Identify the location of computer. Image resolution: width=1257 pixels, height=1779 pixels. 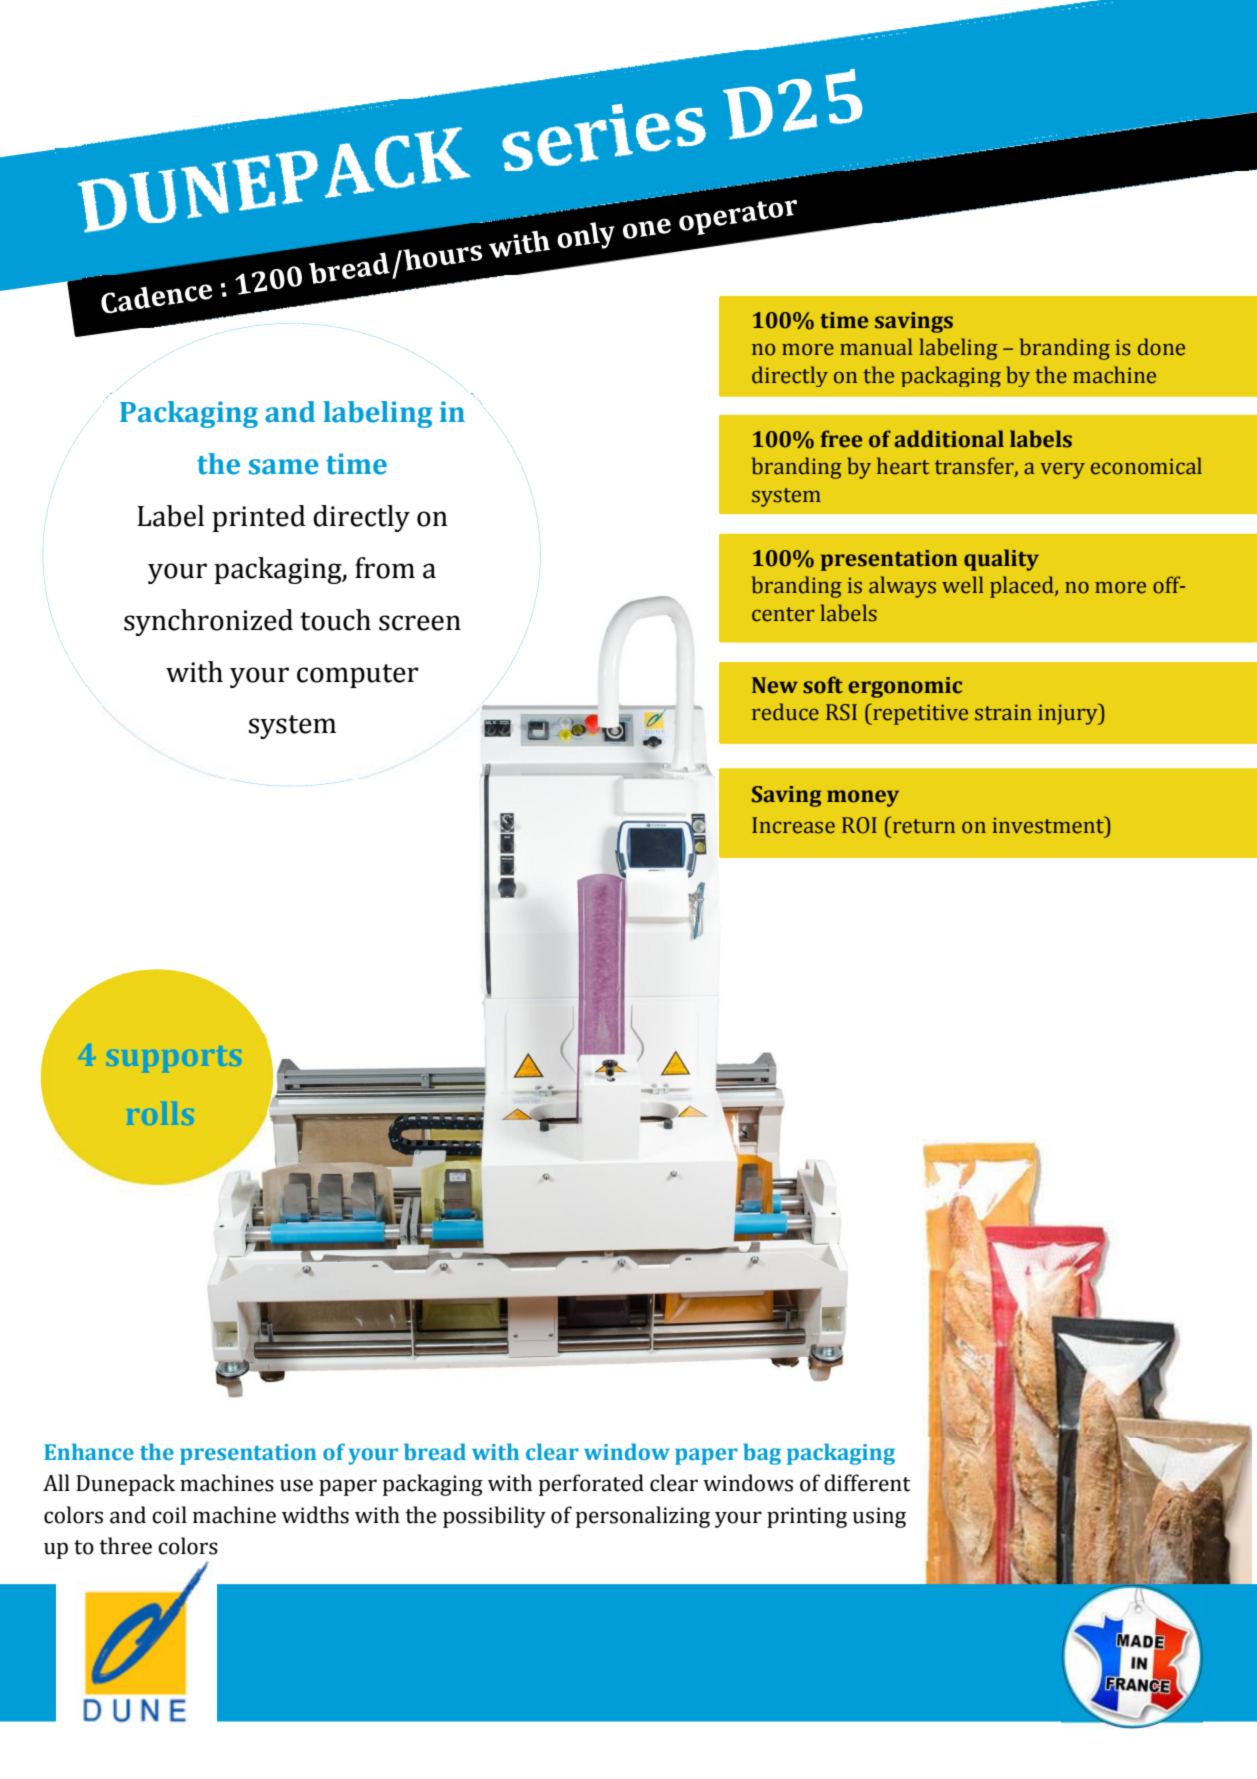
(358, 676).
